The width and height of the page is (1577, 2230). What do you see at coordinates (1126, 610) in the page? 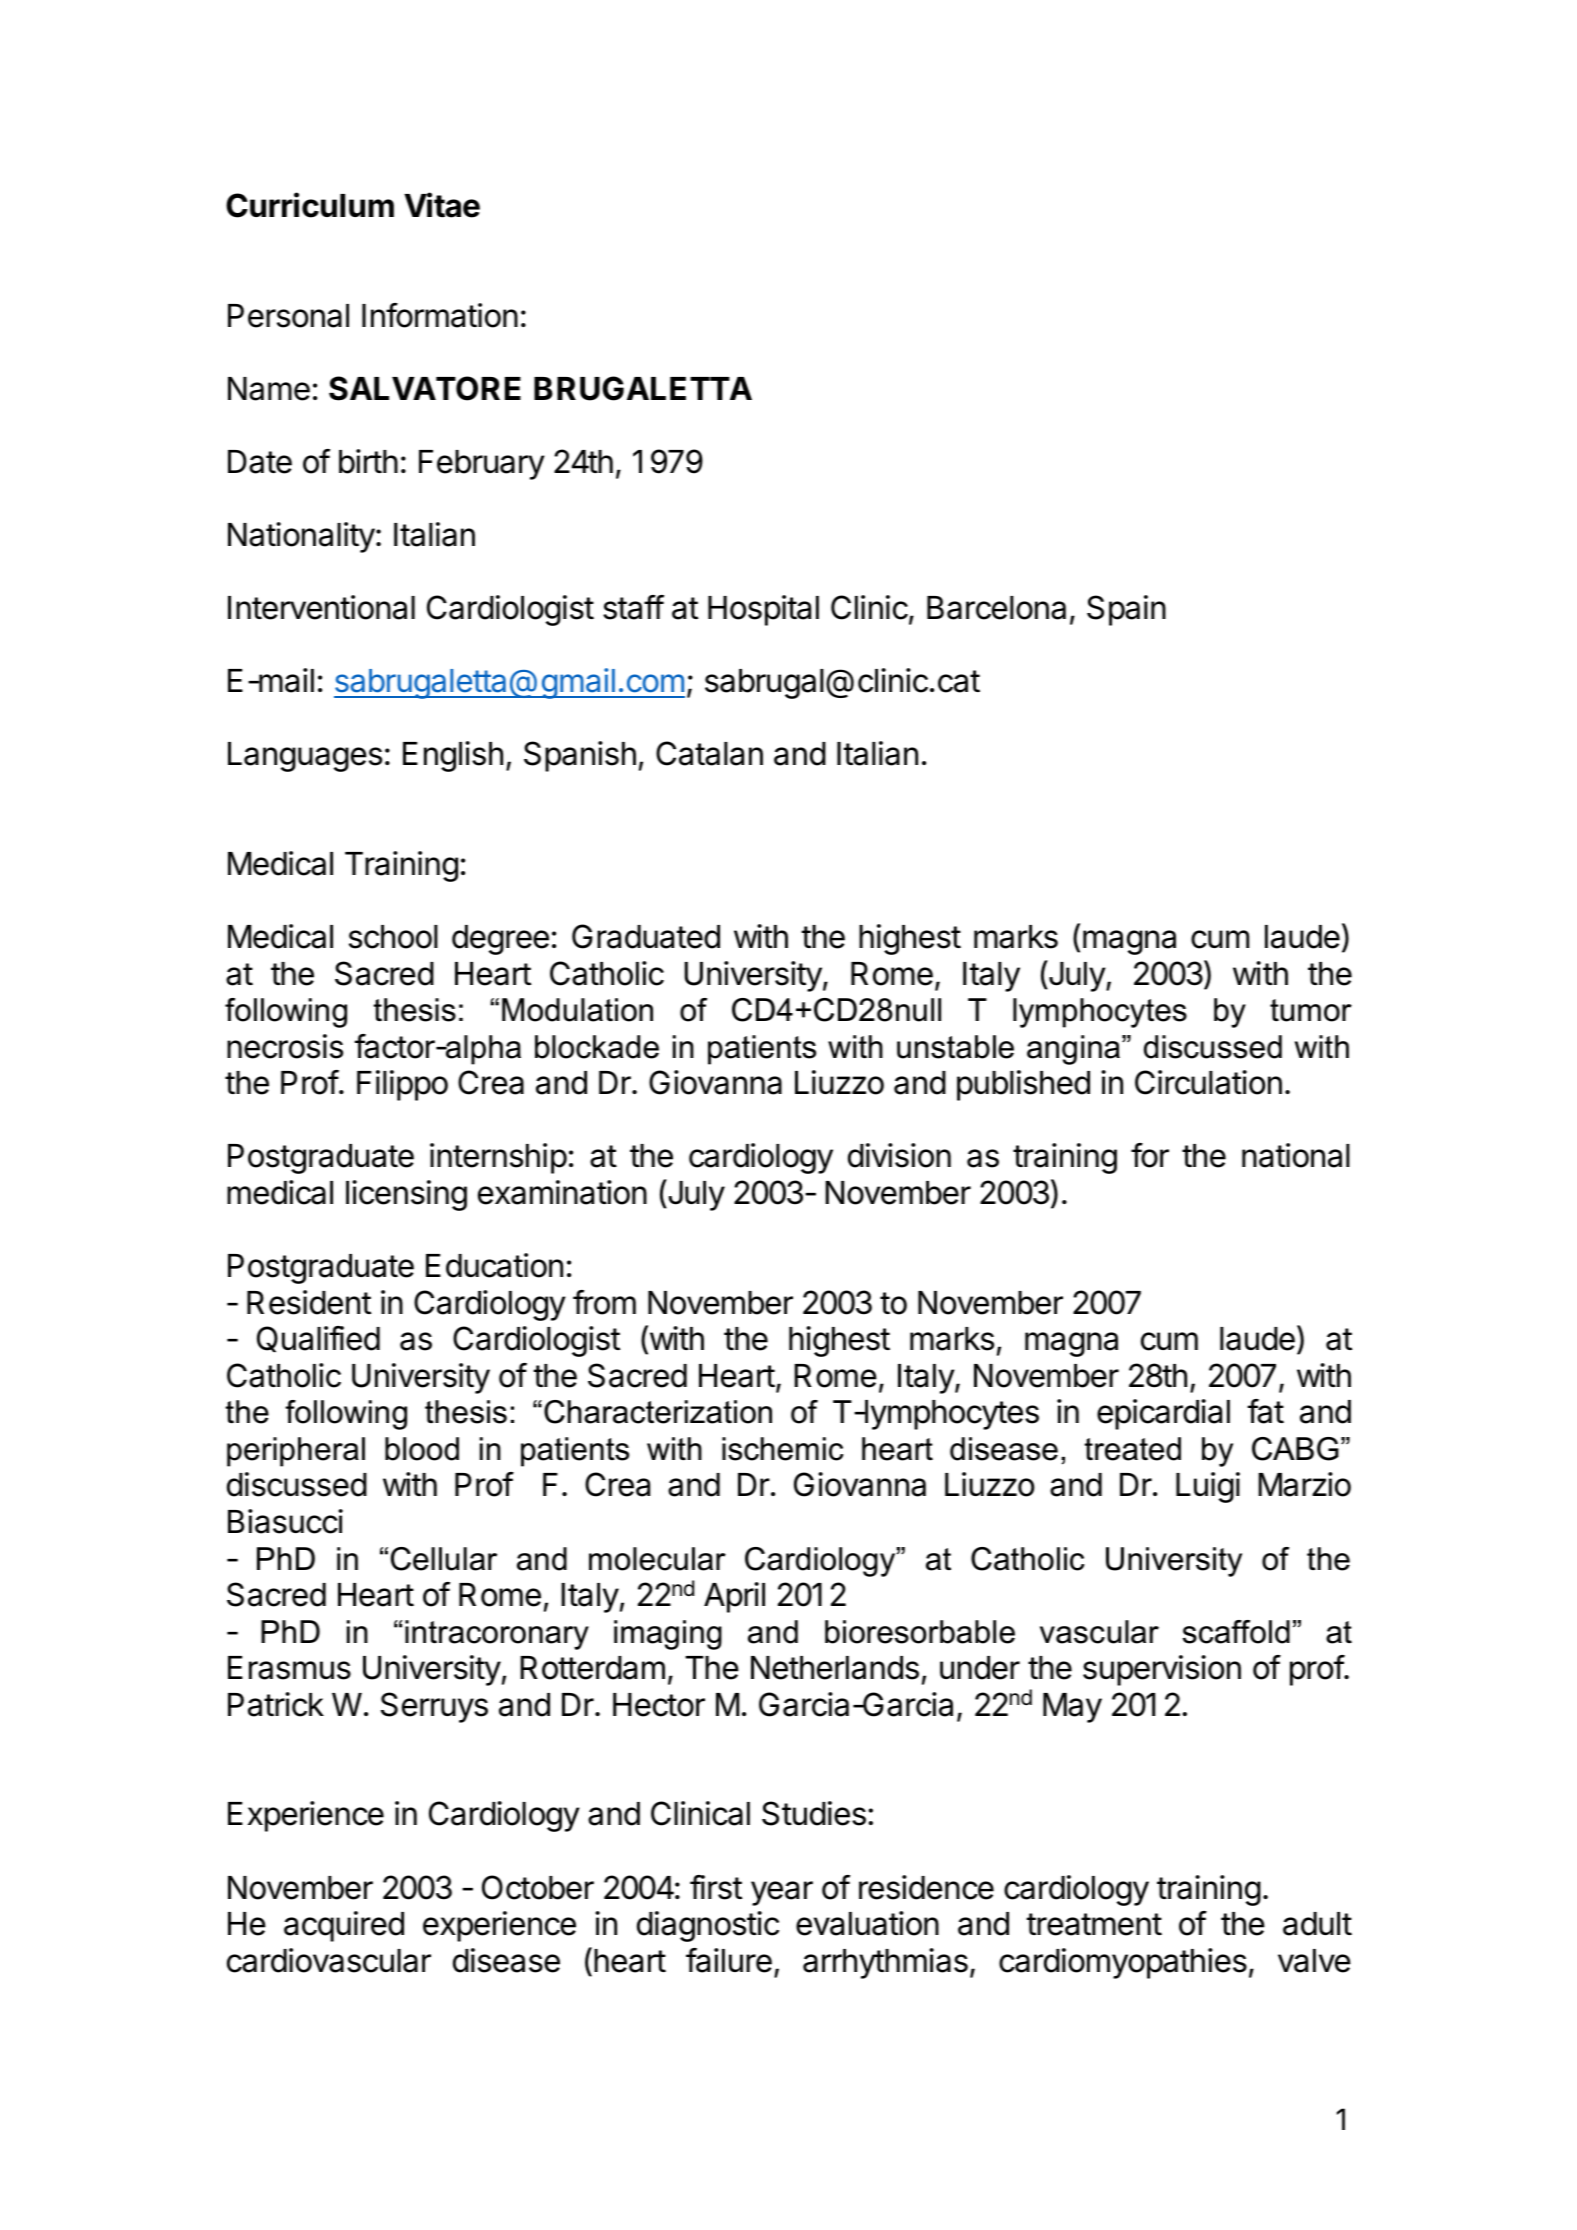
I see `Spain` at bounding box center [1126, 610].
